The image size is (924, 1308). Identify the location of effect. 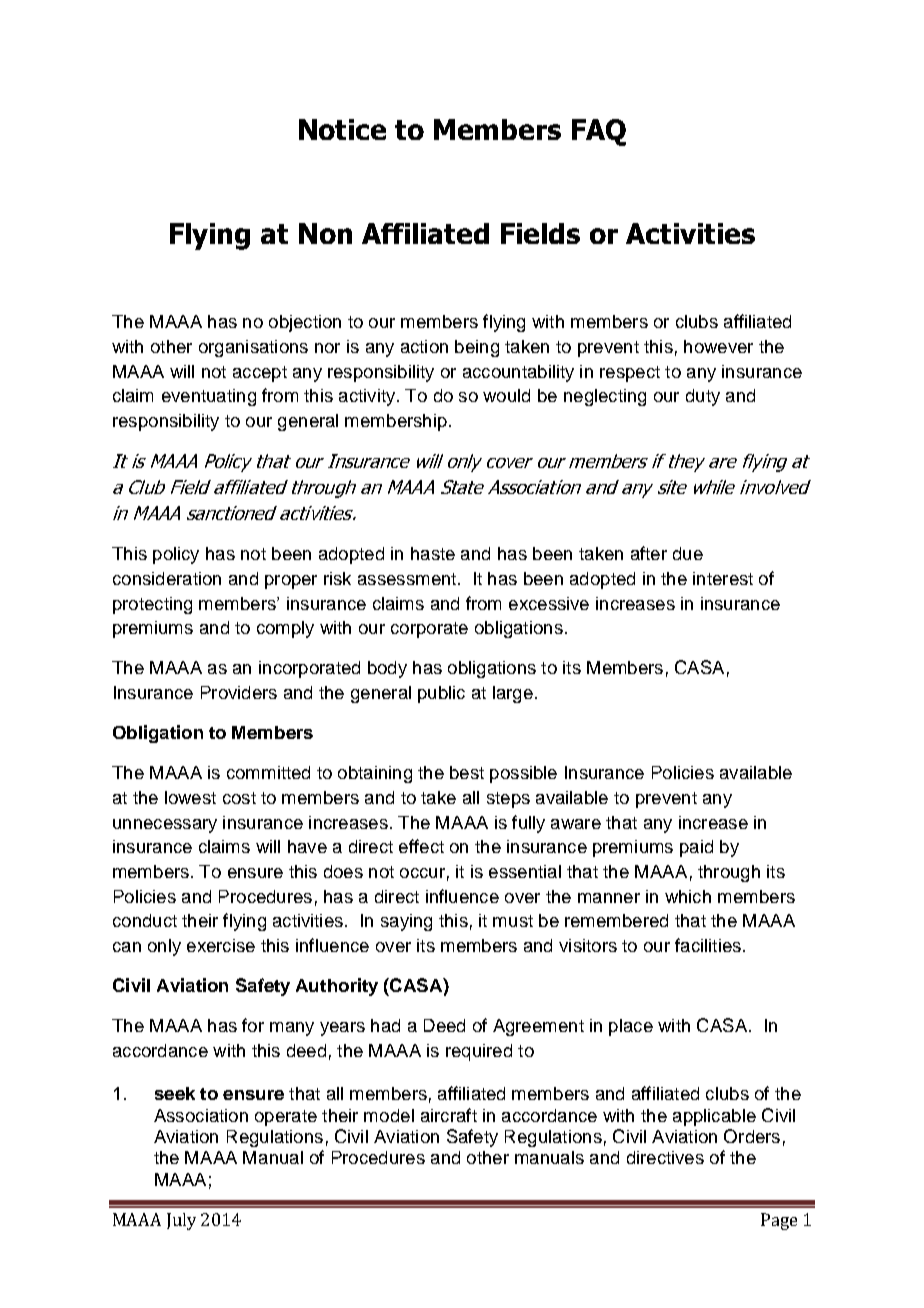
(421, 846).
